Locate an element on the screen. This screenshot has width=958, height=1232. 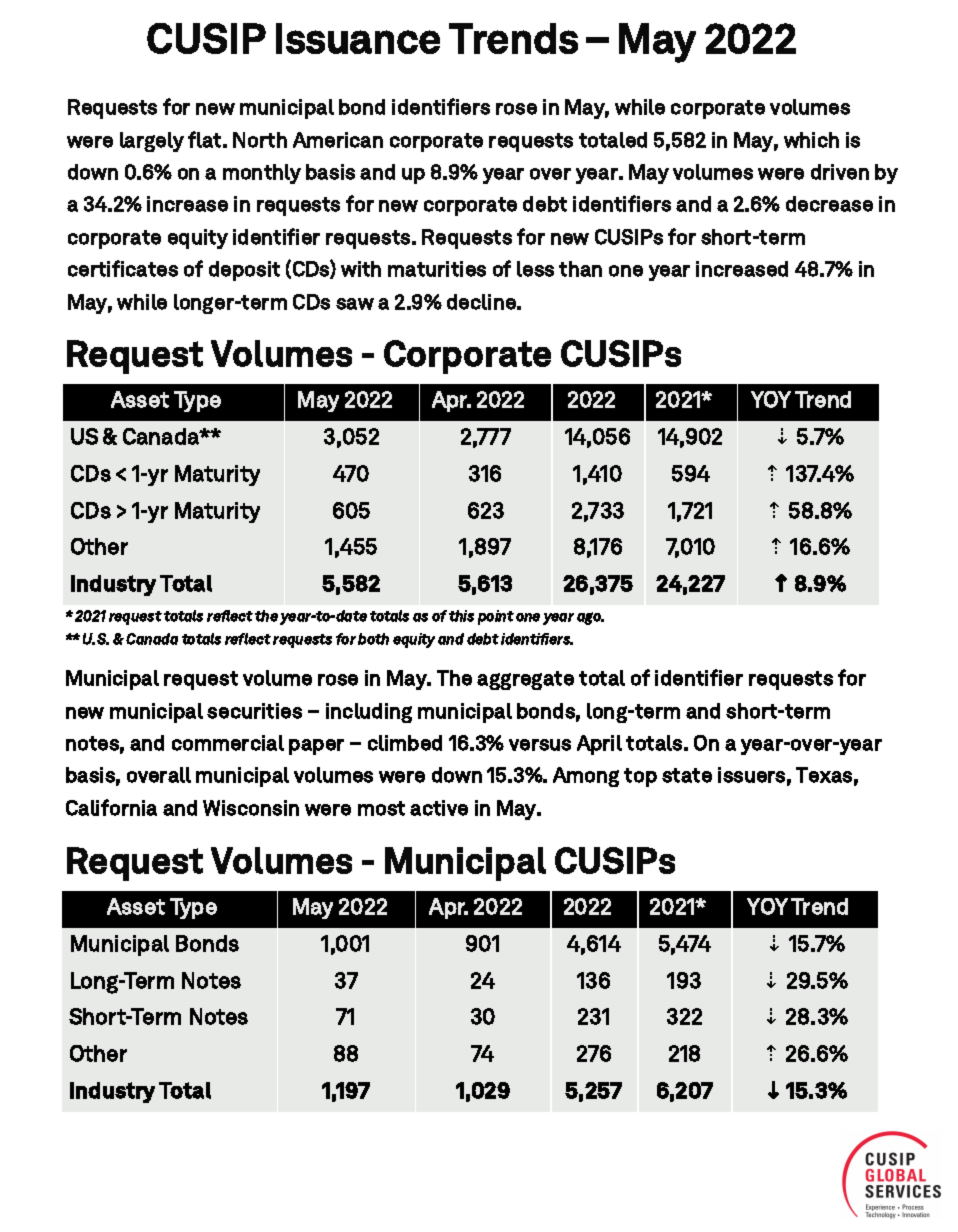
Issuance is located at coordinates (358, 38).
